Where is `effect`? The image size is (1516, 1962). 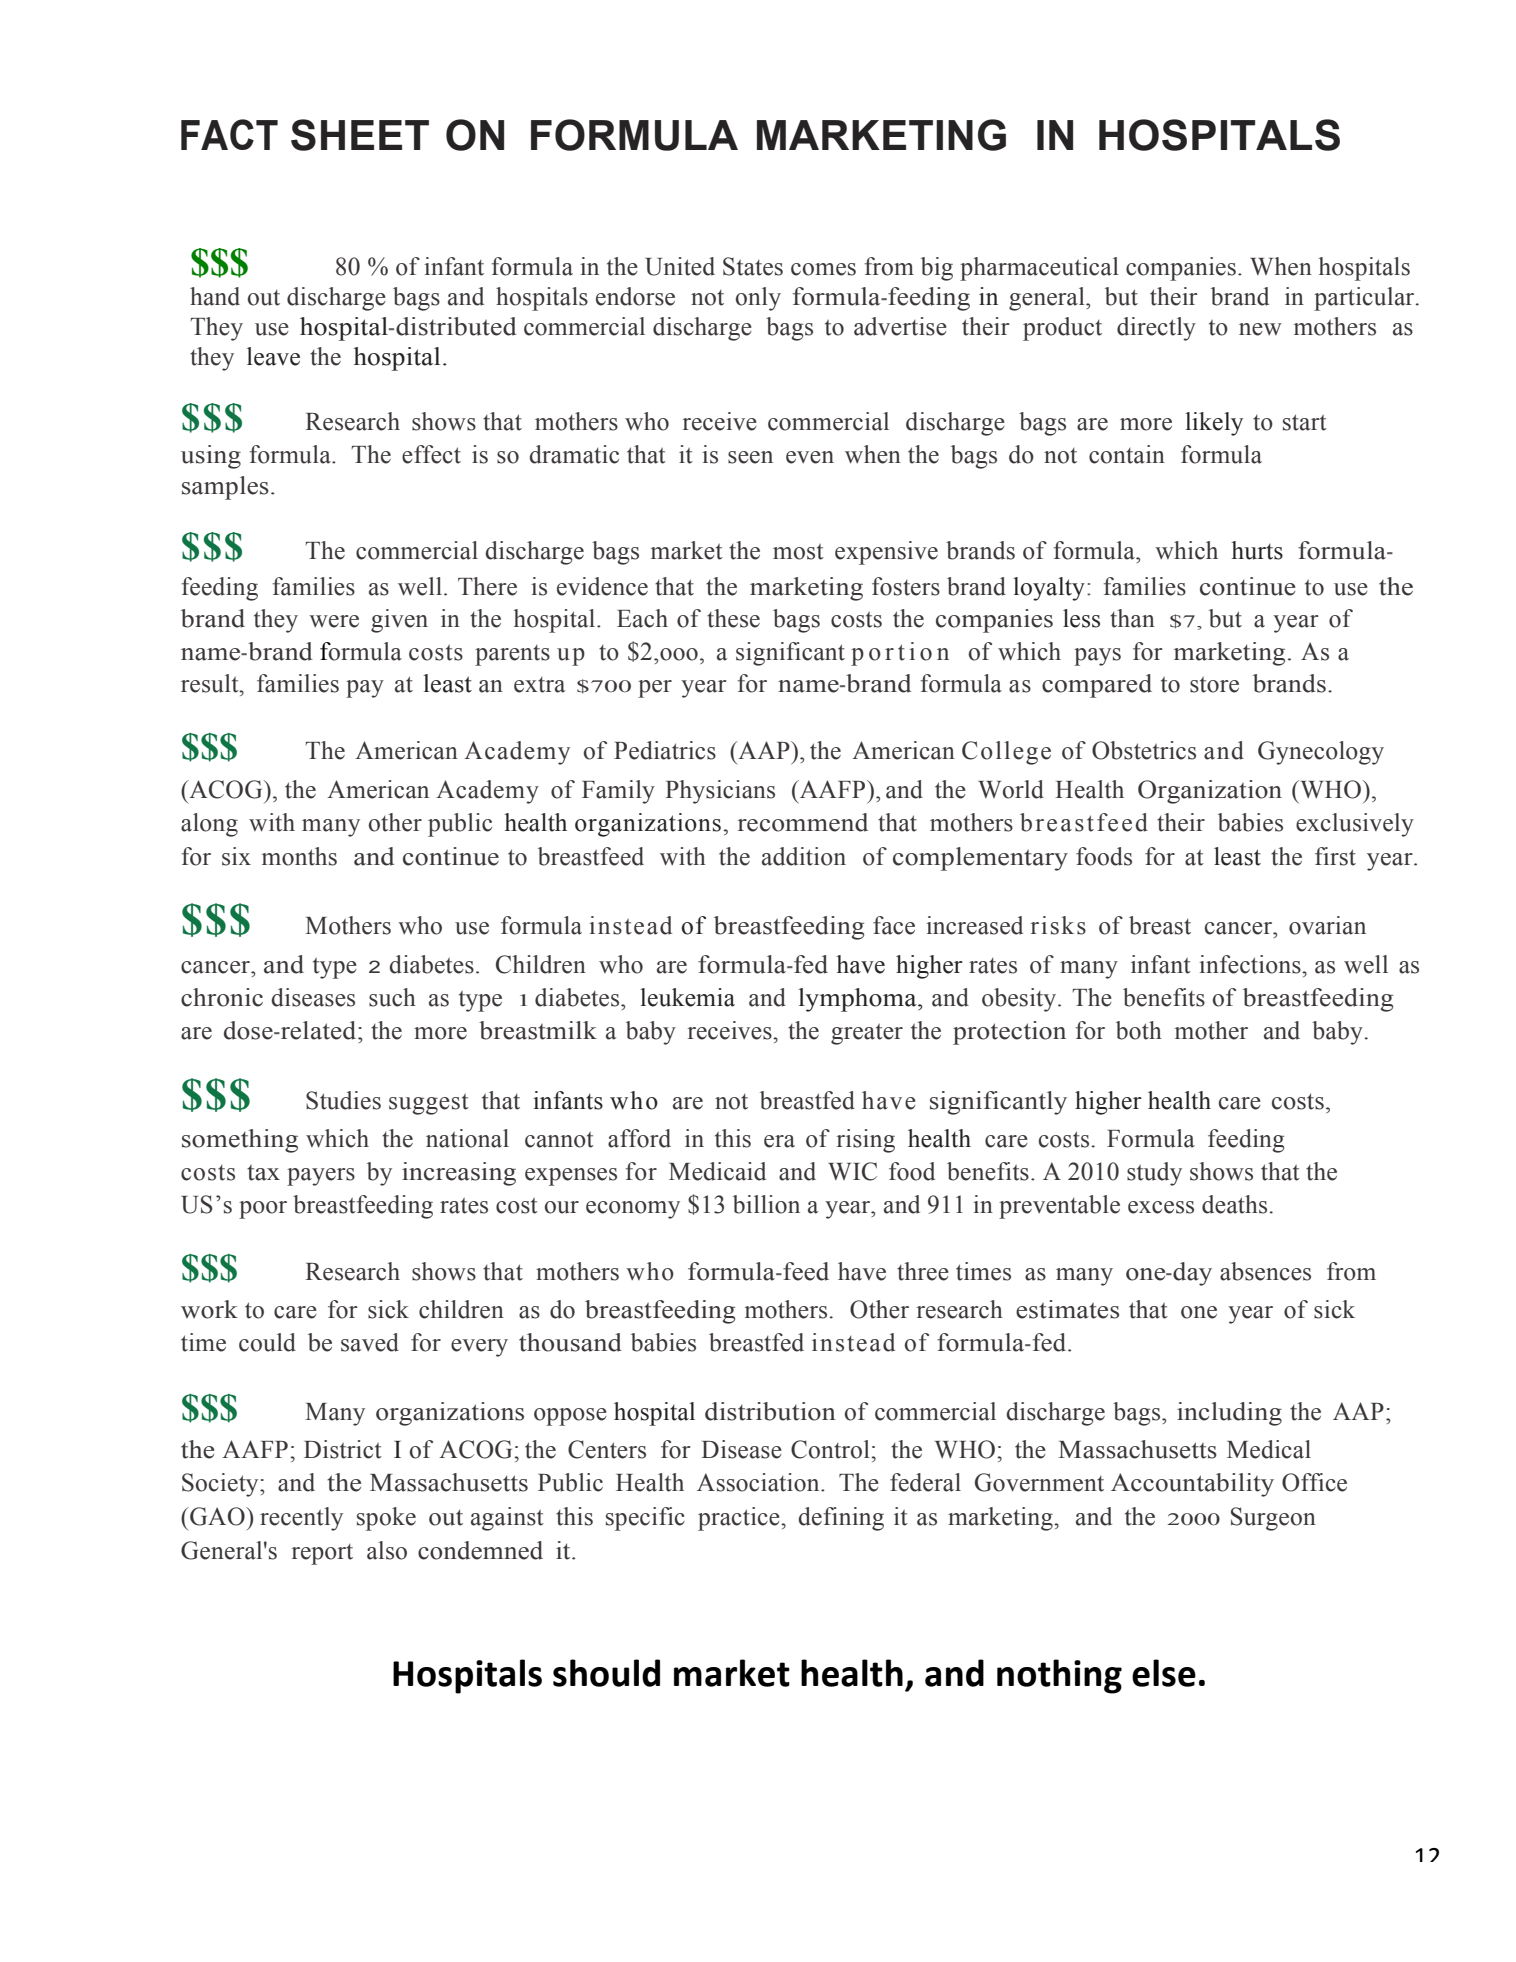 effect is located at coordinates (431, 454).
